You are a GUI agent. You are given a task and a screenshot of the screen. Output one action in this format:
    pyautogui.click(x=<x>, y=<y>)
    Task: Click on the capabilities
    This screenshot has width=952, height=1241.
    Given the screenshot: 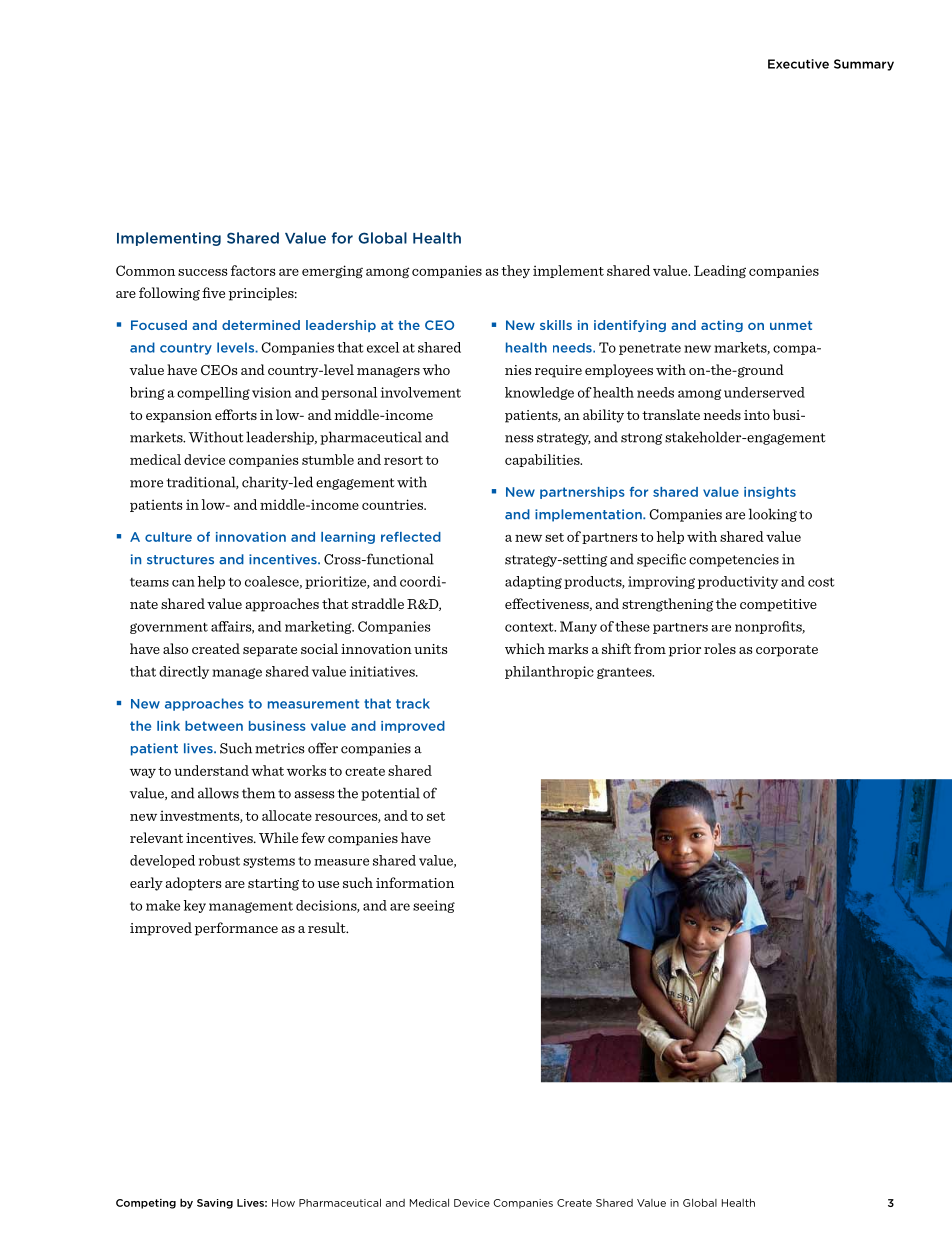 What is the action you would take?
    pyautogui.click(x=543, y=460)
